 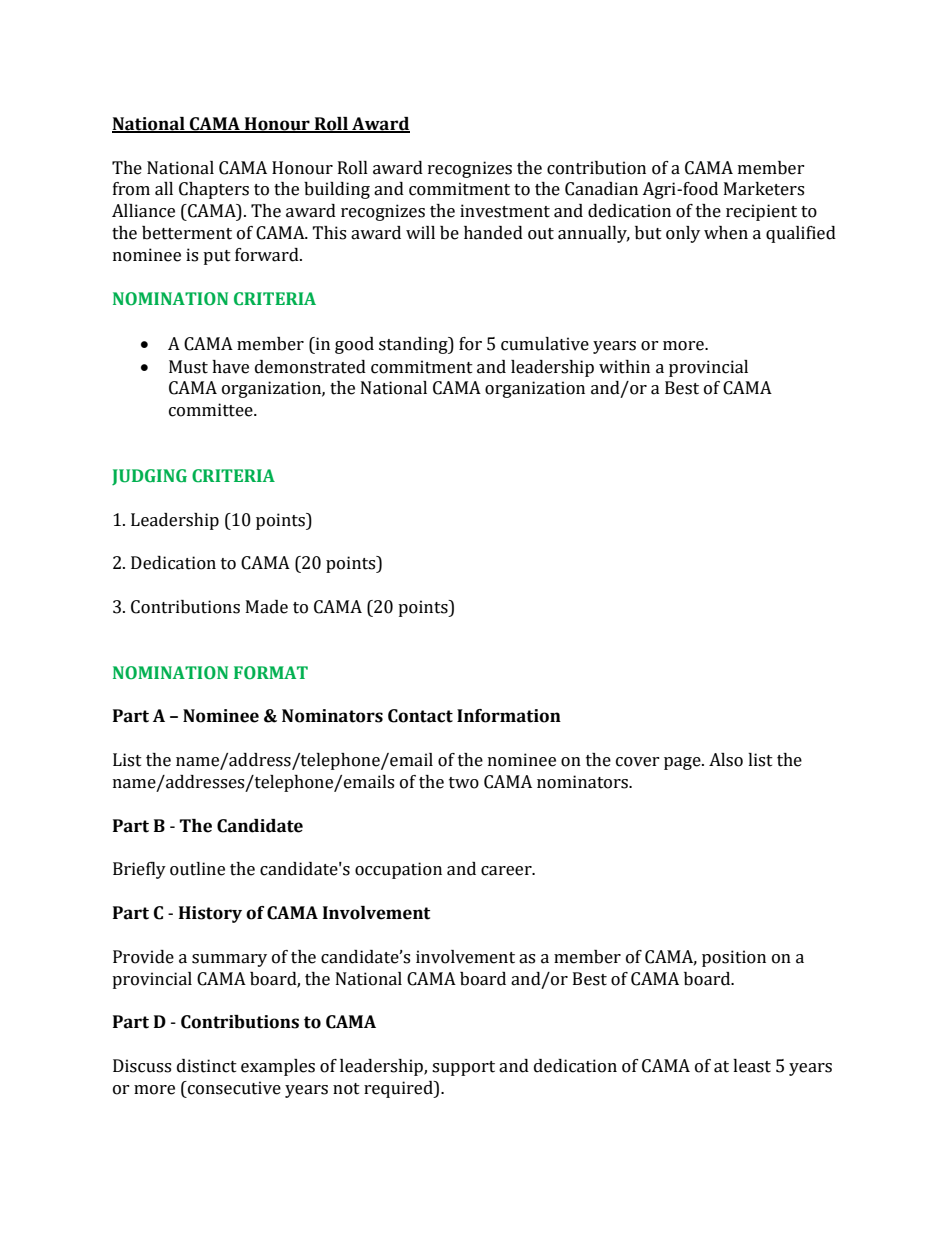 I want to click on betterment, so click(x=187, y=233).
